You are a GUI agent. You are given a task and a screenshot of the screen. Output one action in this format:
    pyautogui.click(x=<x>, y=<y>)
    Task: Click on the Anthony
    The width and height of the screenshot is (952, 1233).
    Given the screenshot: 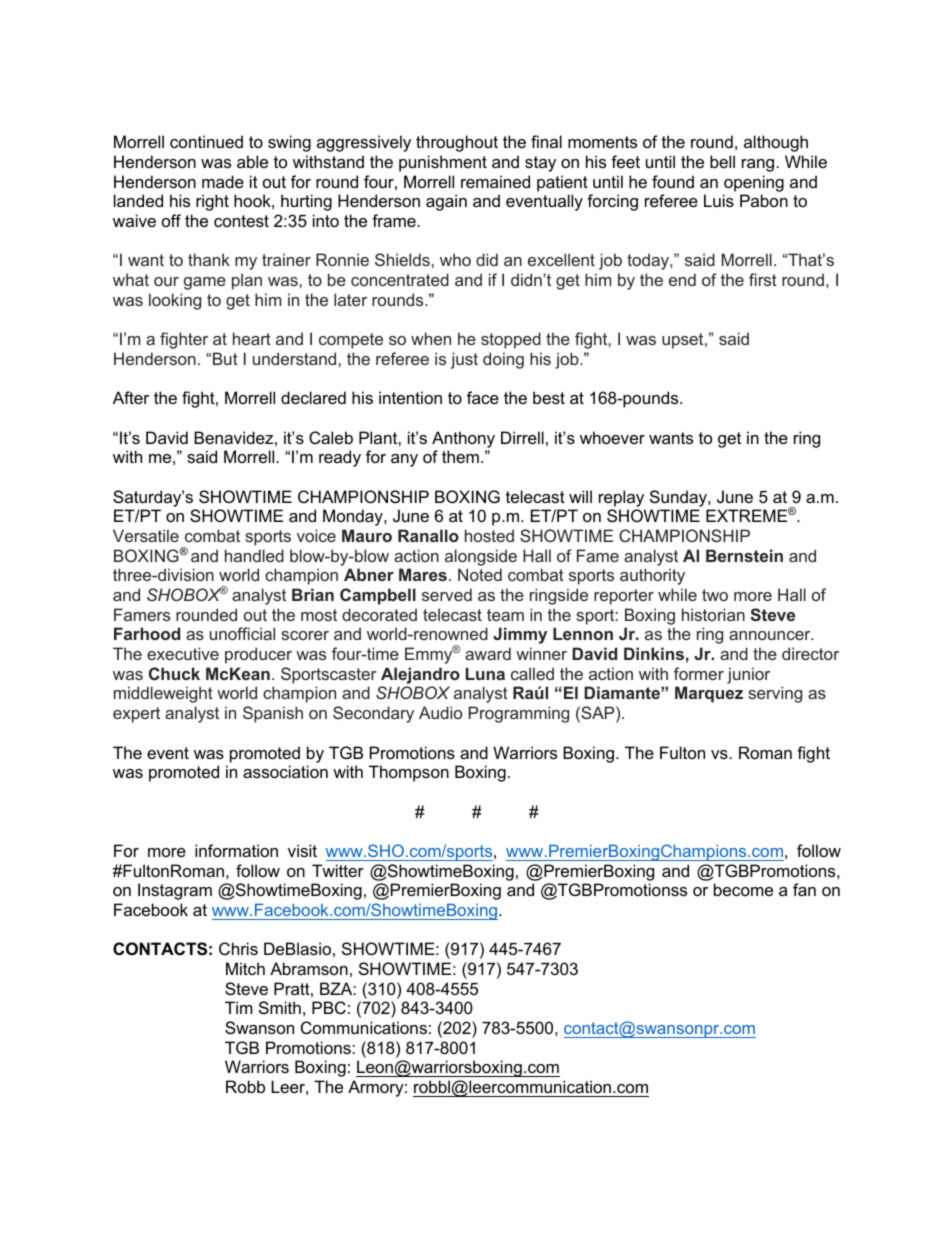 What is the action you would take?
    pyautogui.click(x=463, y=439)
